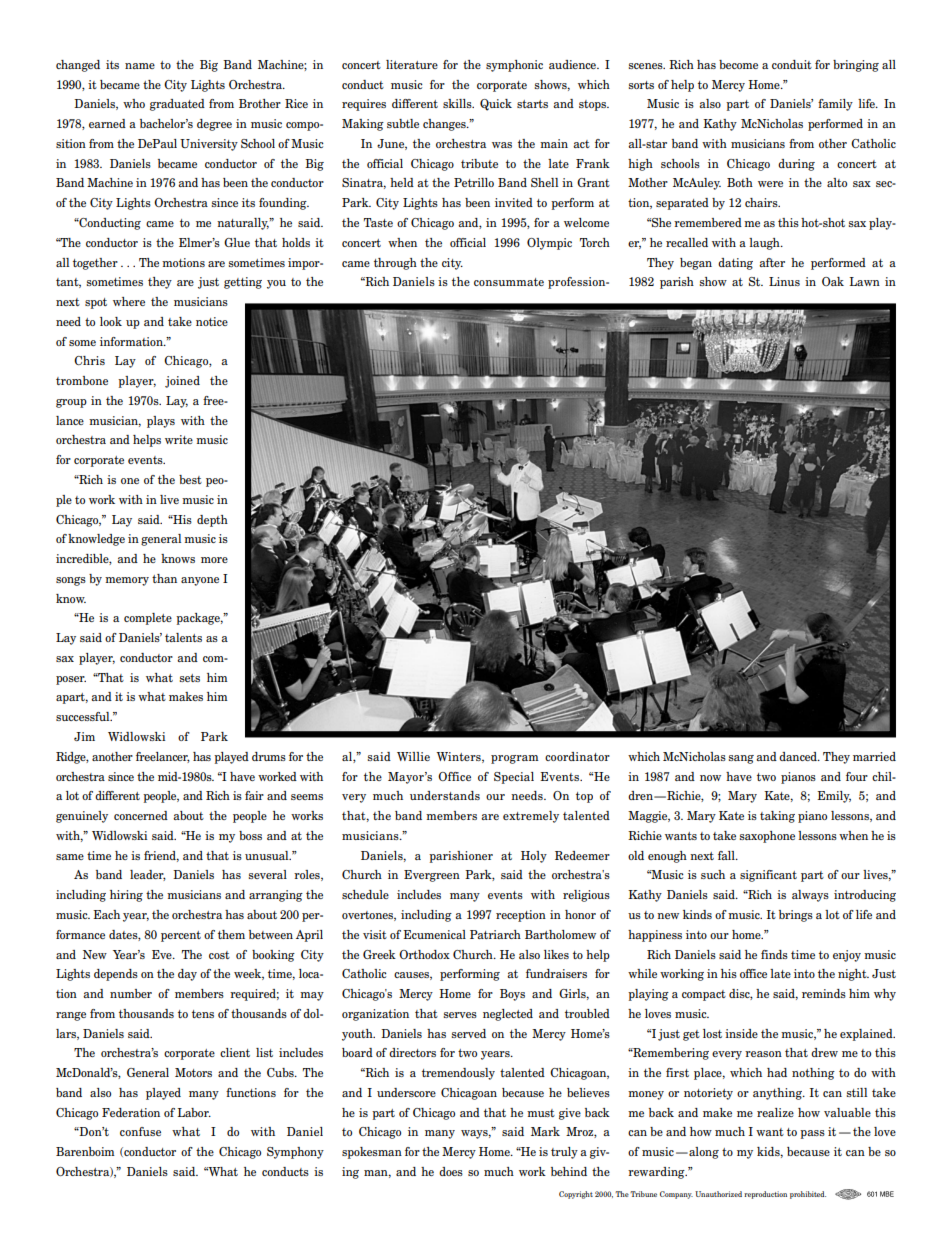 The width and height of the screenshot is (952, 1233). I want to click on skills, so click(458, 103).
